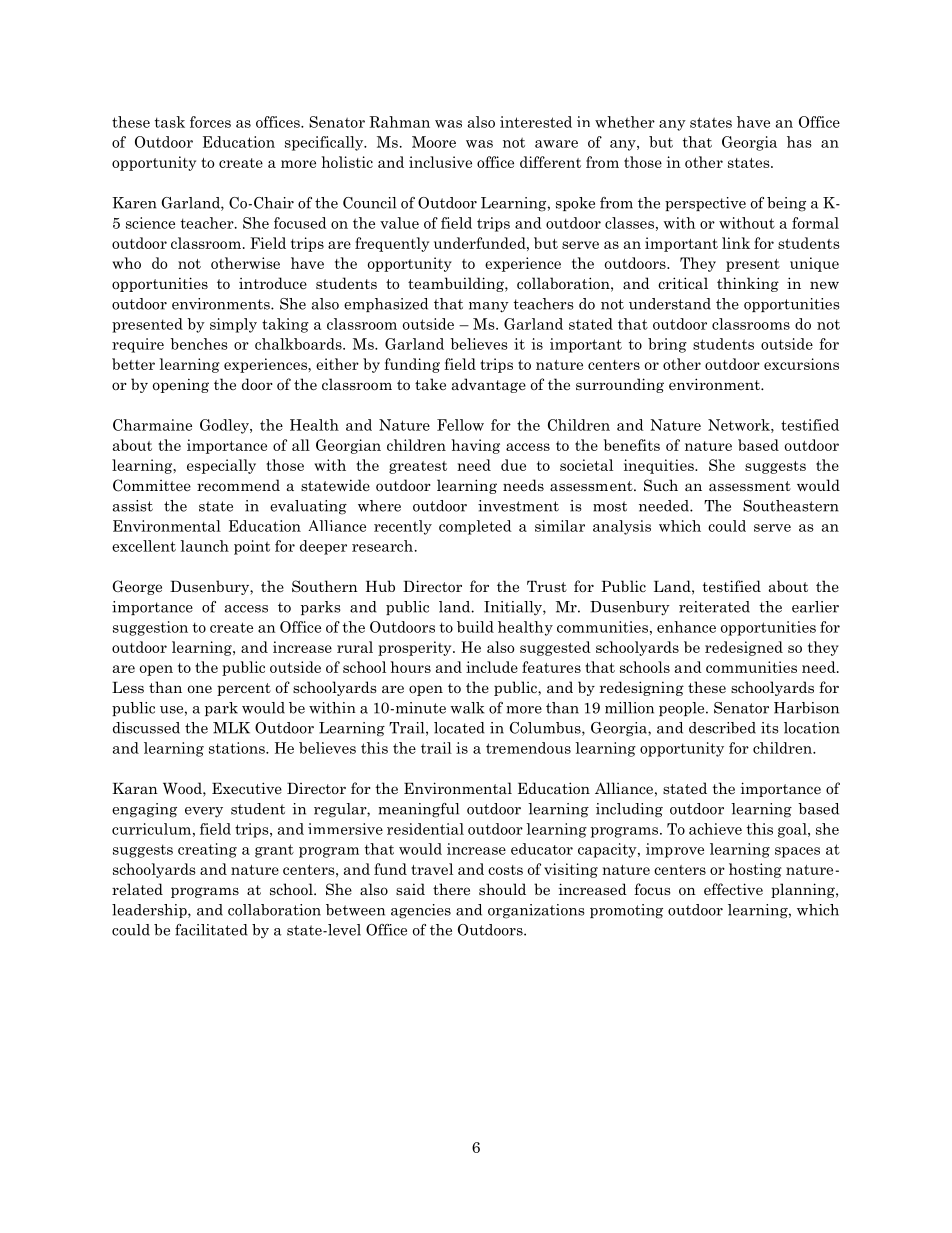  Describe the element at coordinates (231, 728) in the document. I see `MLK` at that location.
